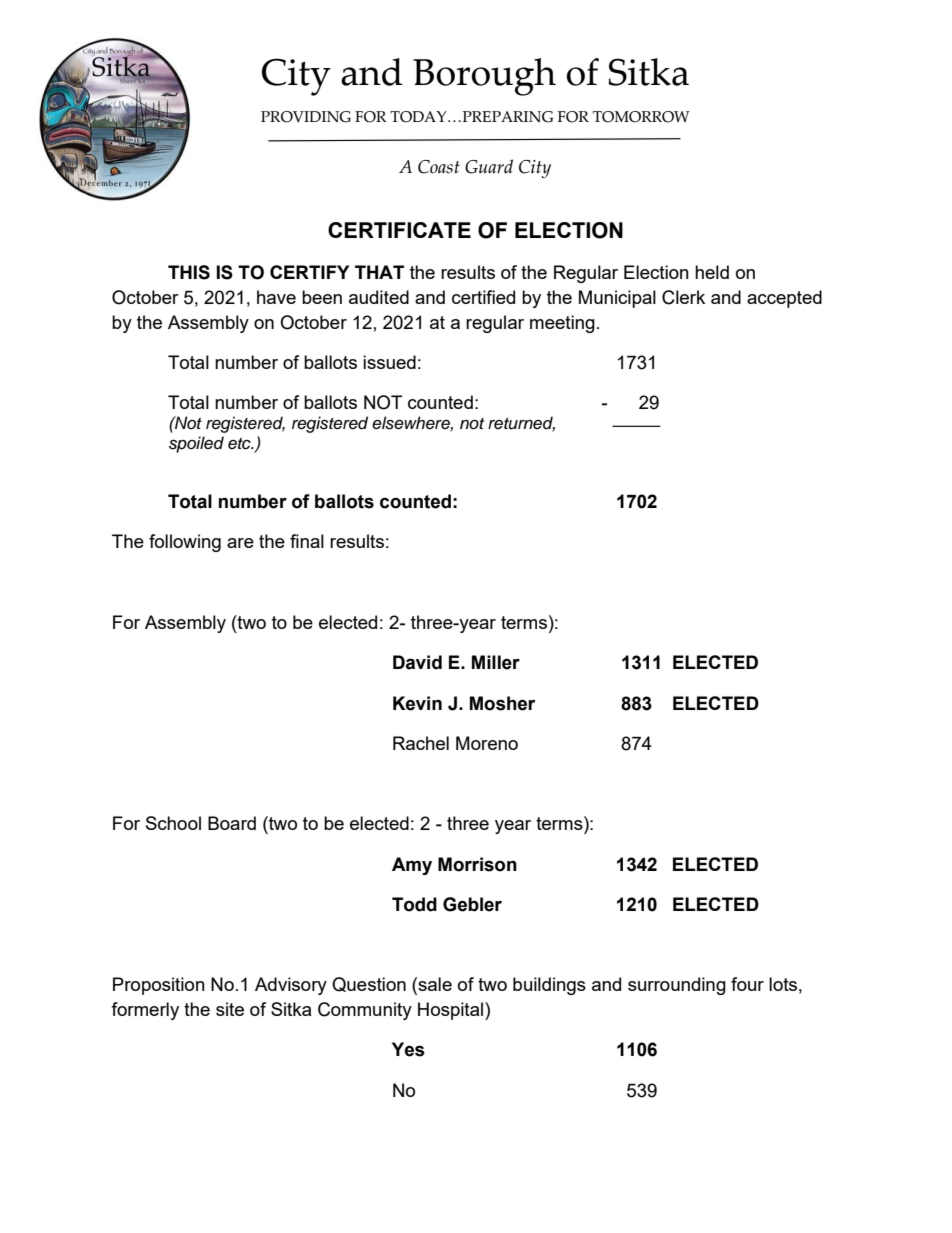 This screenshot has height=1233, width=952. What do you see at coordinates (240, 543) in the screenshot?
I see `are` at bounding box center [240, 543].
